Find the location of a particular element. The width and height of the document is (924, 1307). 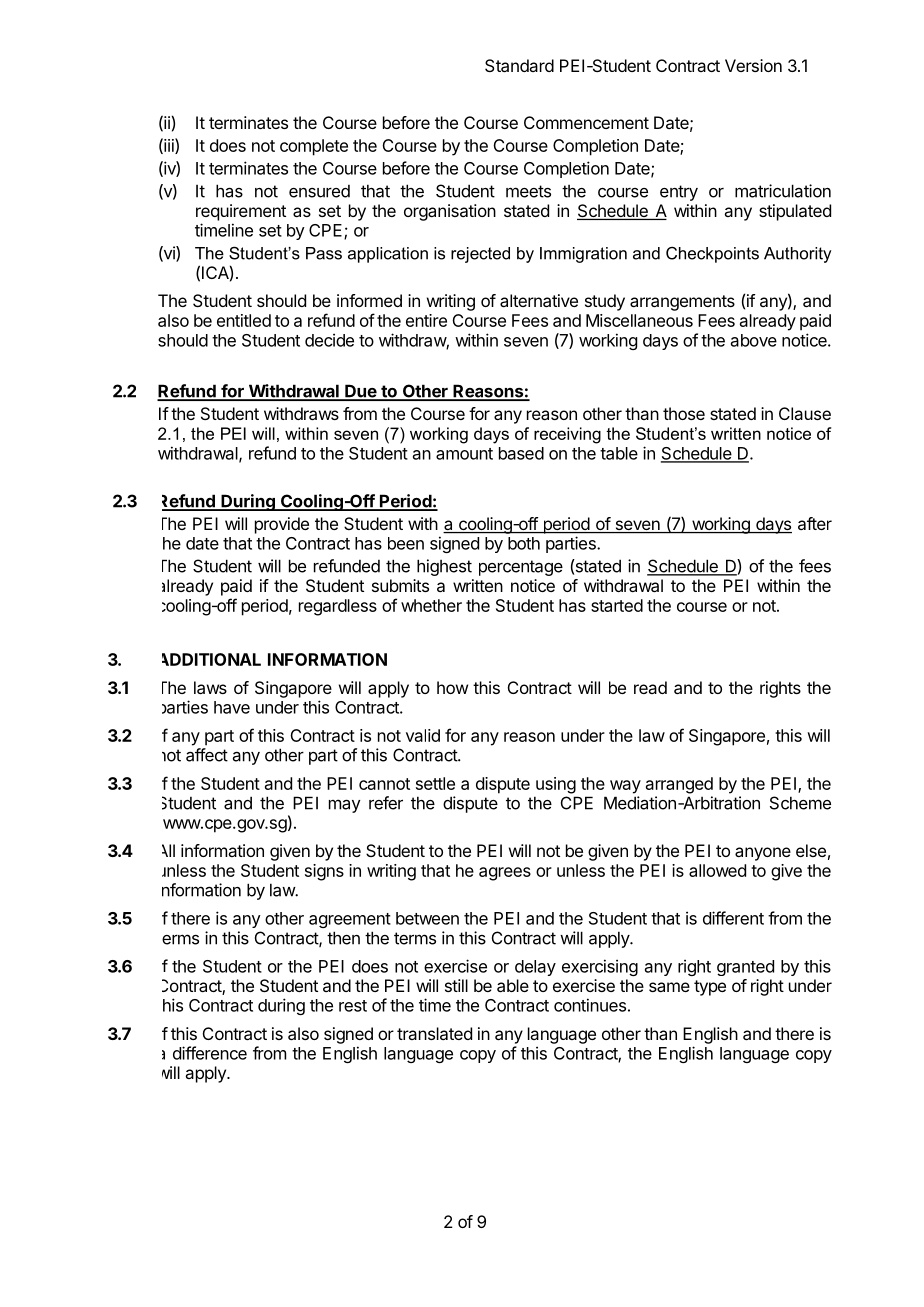

arranged is located at coordinates (679, 785).
